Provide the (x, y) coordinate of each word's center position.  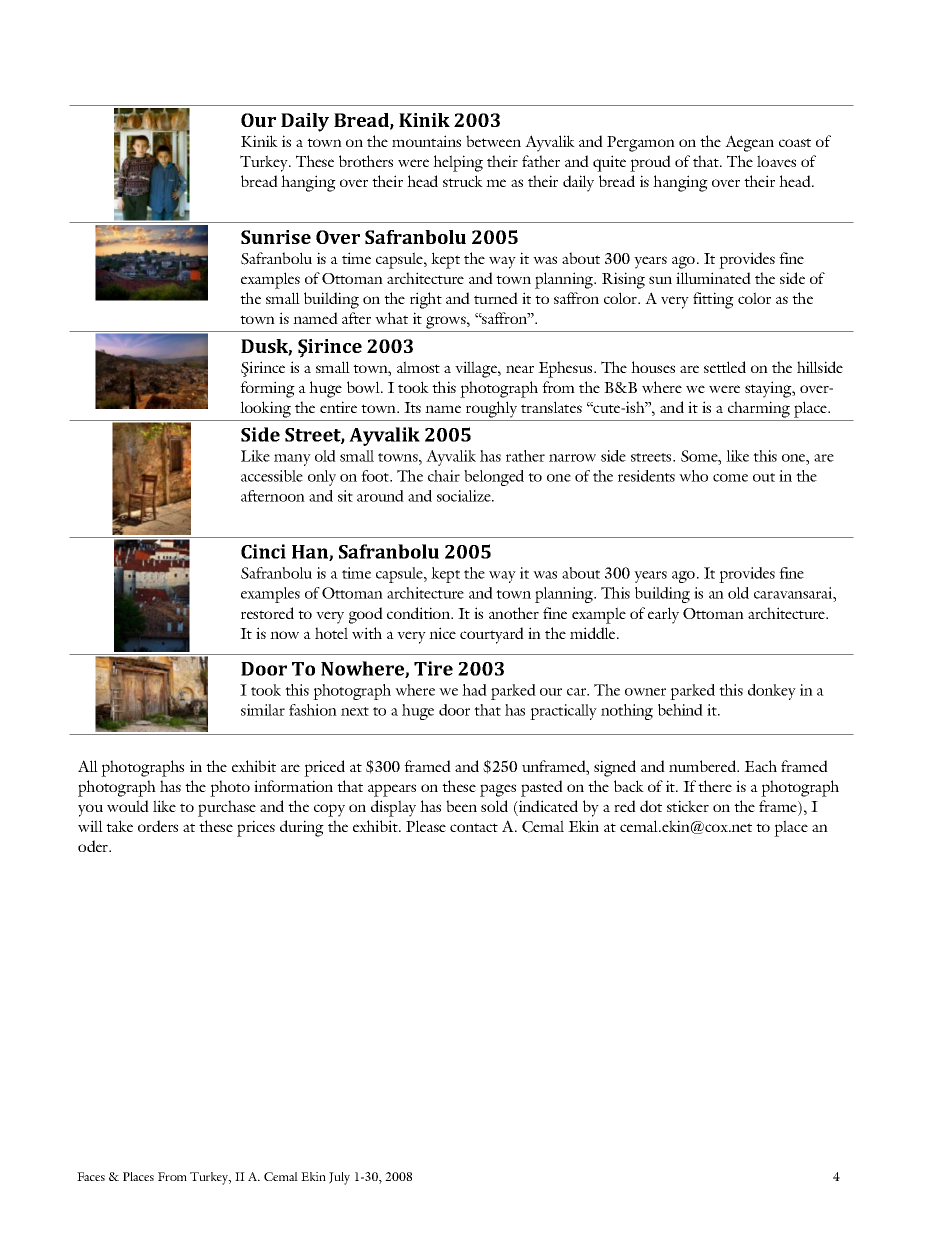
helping (458, 163)
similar (263, 710)
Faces (91, 1176)
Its (412, 407)
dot (651, 806)
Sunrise (276, 237)
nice (442, 633)
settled (725, 367)
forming (267, 389)
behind (680, 710)
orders (158, 826)
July (339, 1178)
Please (426, 826)
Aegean (749, 143)
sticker (688, 806)
